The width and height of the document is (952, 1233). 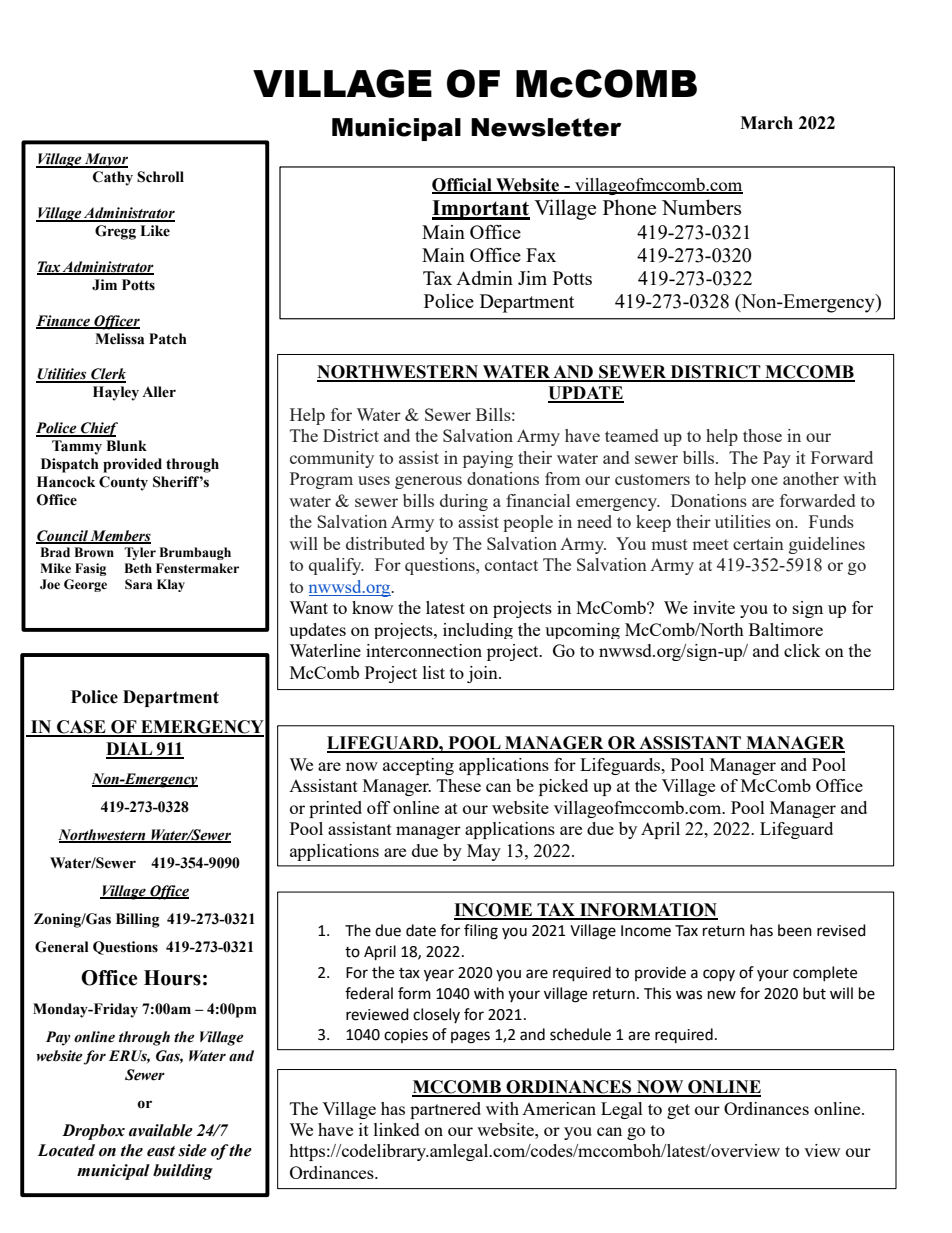 What do you see at coordinates (81, 728) in the document?
I see `CASE` at bounding box center [81, 728].
